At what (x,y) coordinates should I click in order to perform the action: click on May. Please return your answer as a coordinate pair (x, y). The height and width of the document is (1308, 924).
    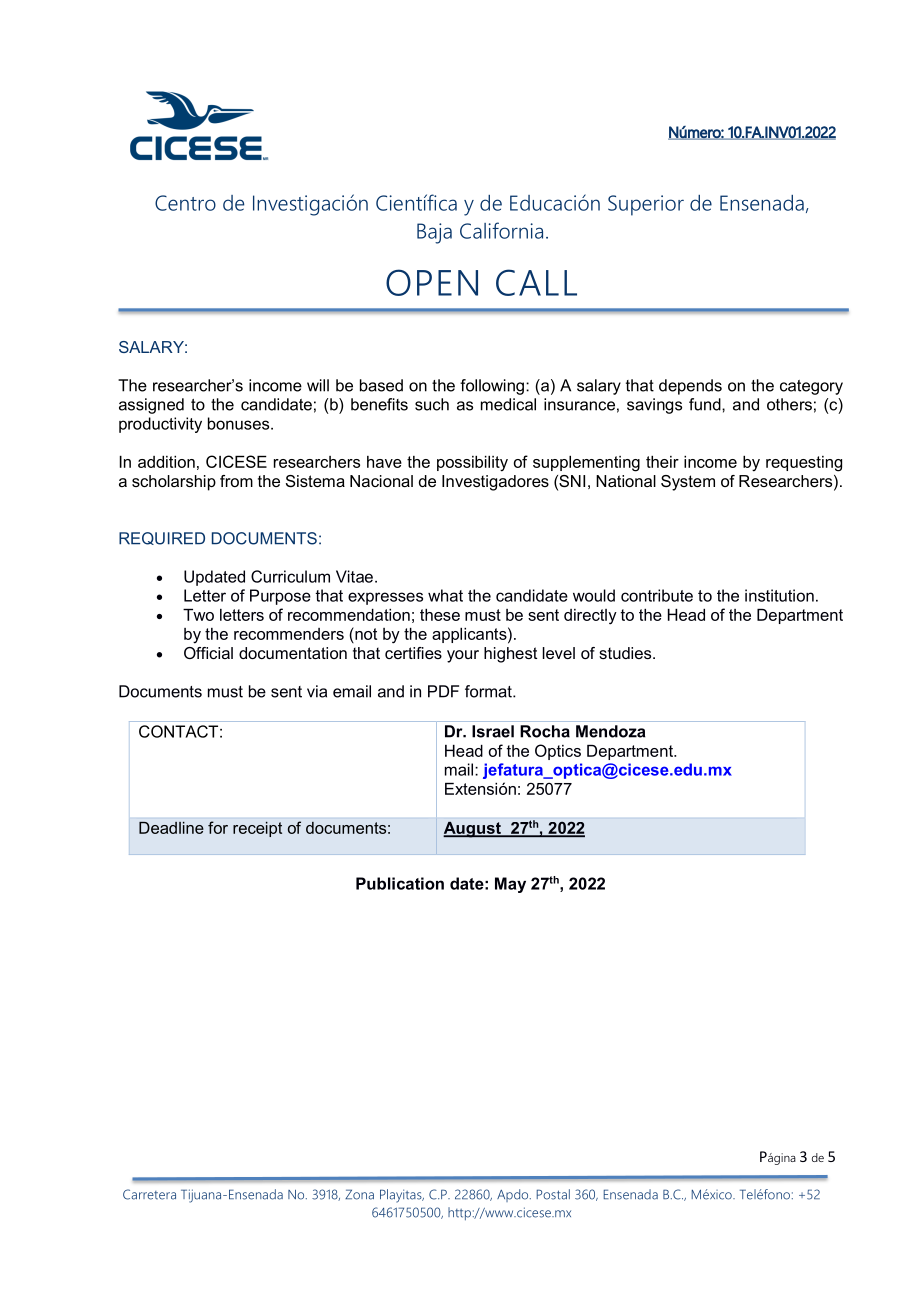
    Looking at the image, I should click on (510, 885).
